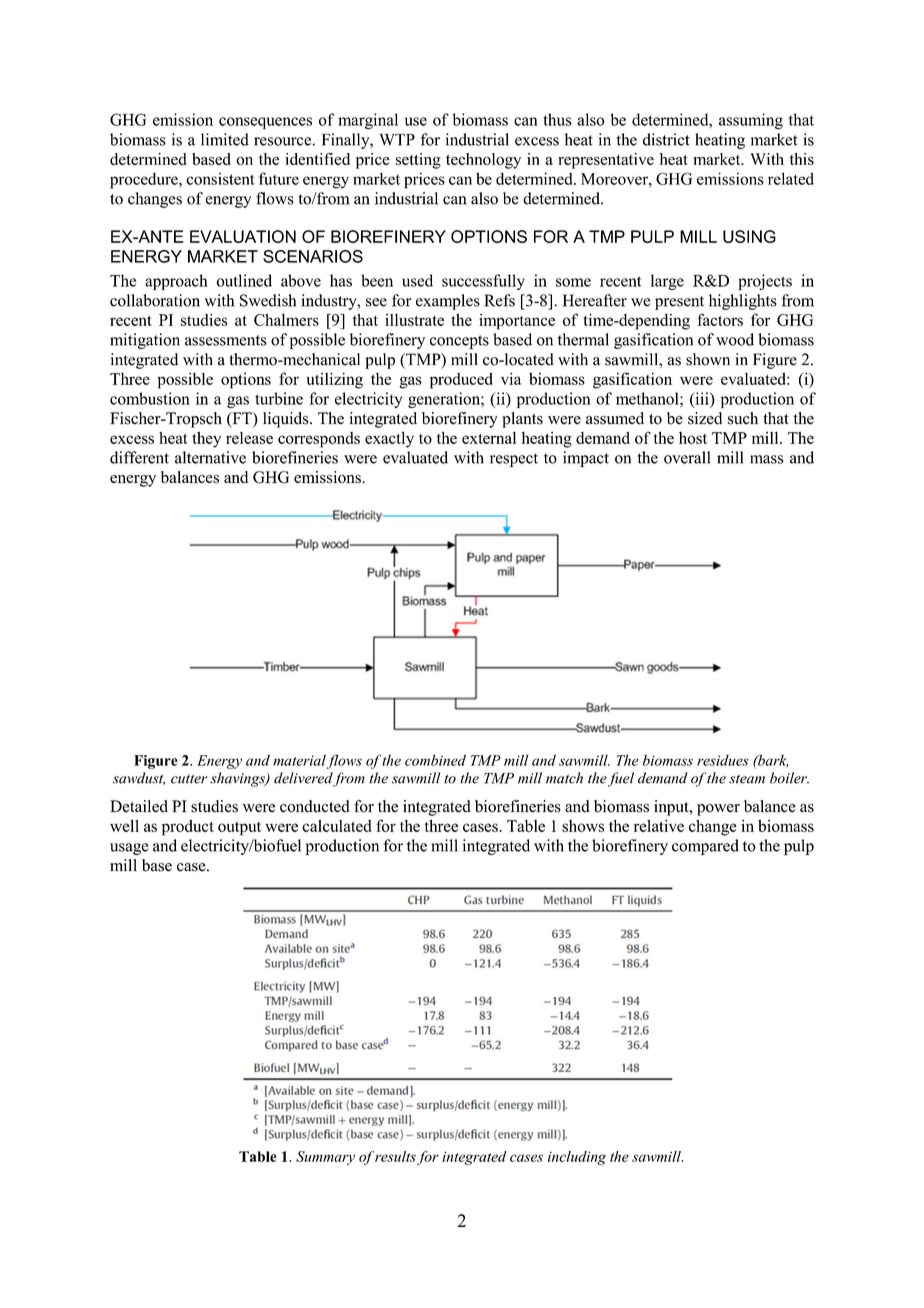 The height and width of the document is (1308, 924). Describe the element at coordinates (210, 457) in the document. I see `alternative` at that location.
